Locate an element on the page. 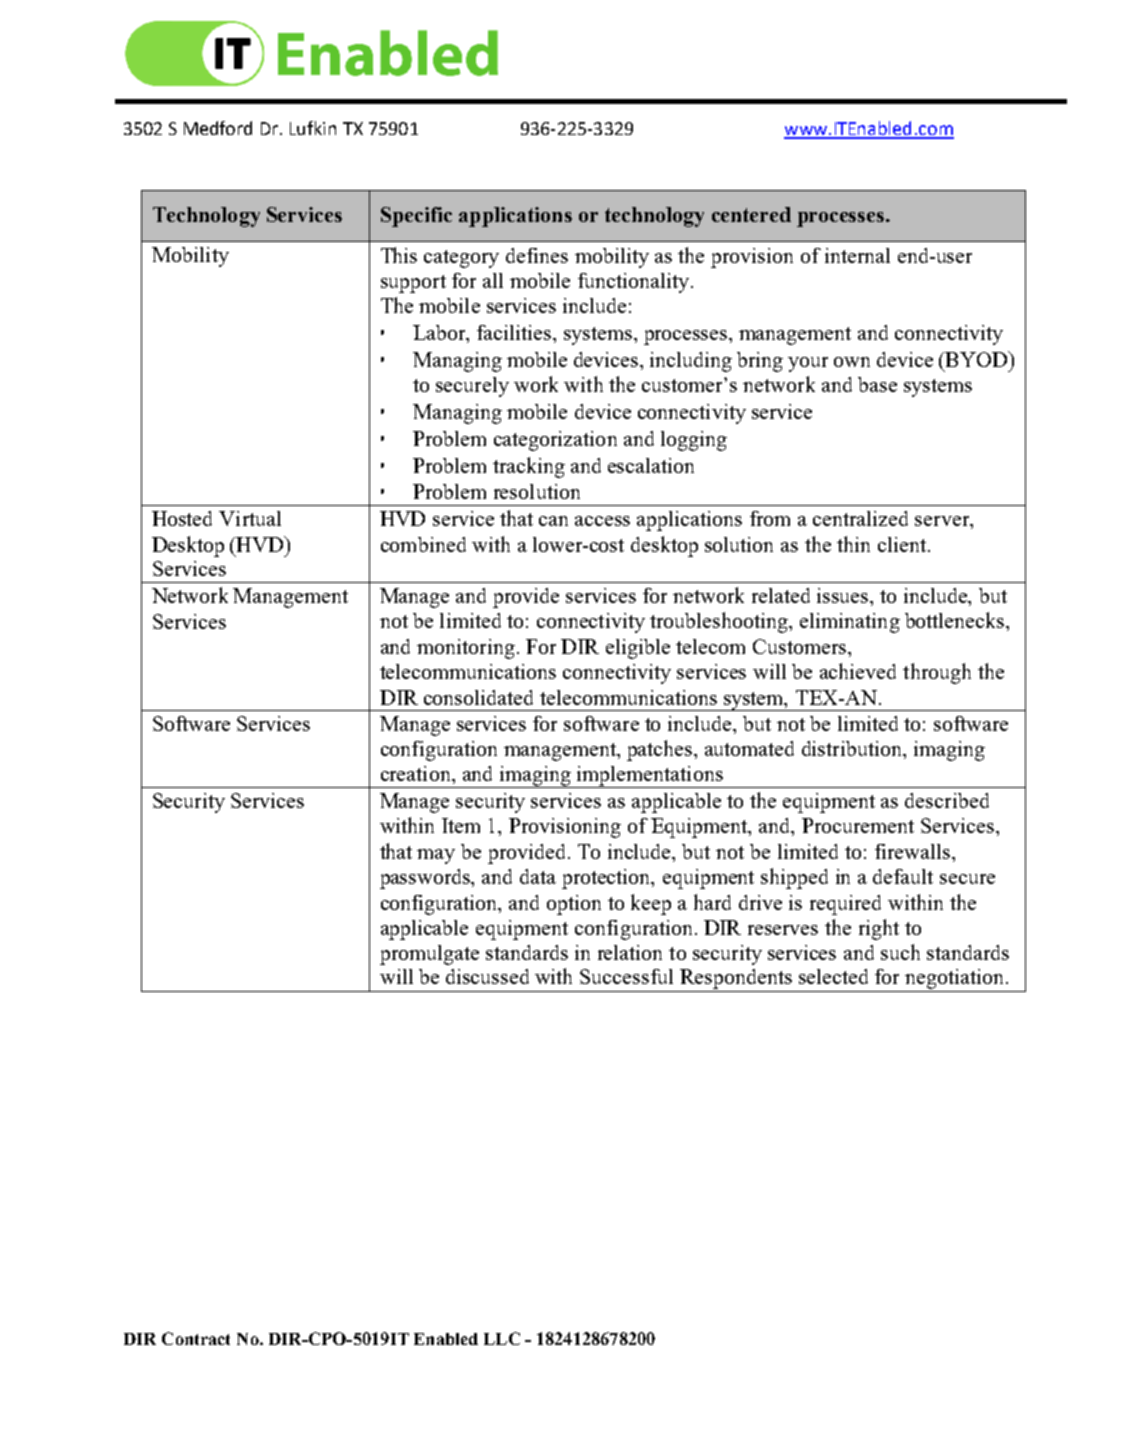 This image has width=1124, height=1455. selected is located at coordinates (833, 976).
